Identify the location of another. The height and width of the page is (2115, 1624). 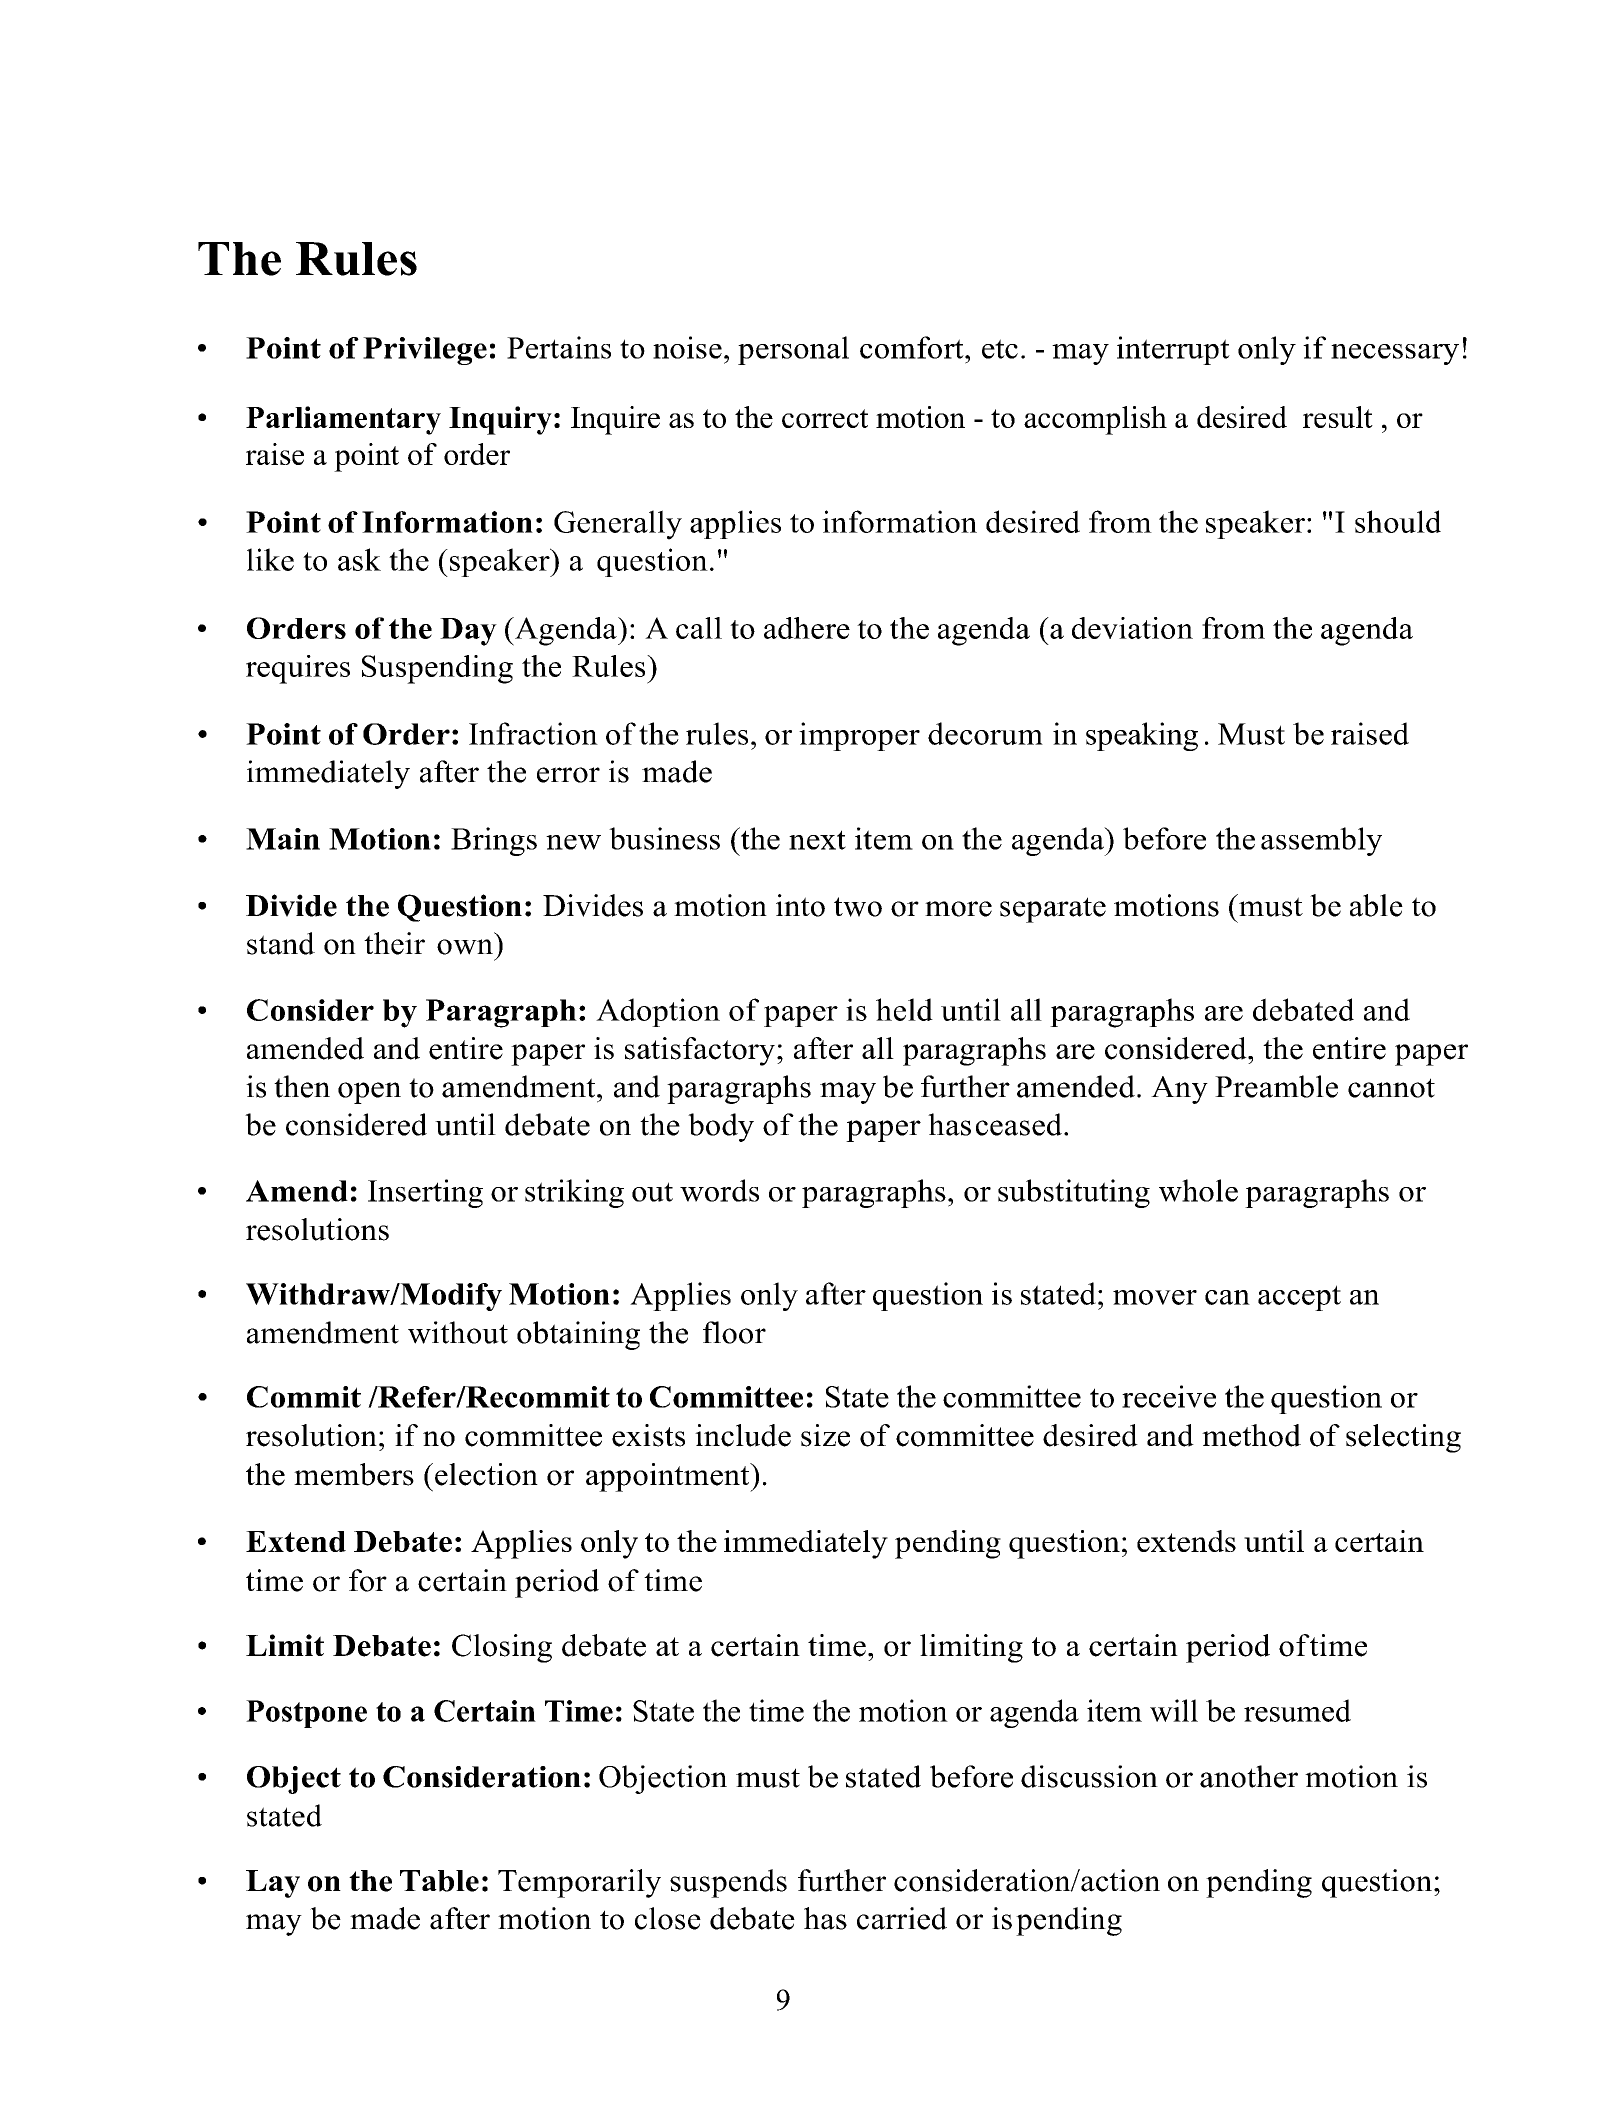
(1249, 1776).
